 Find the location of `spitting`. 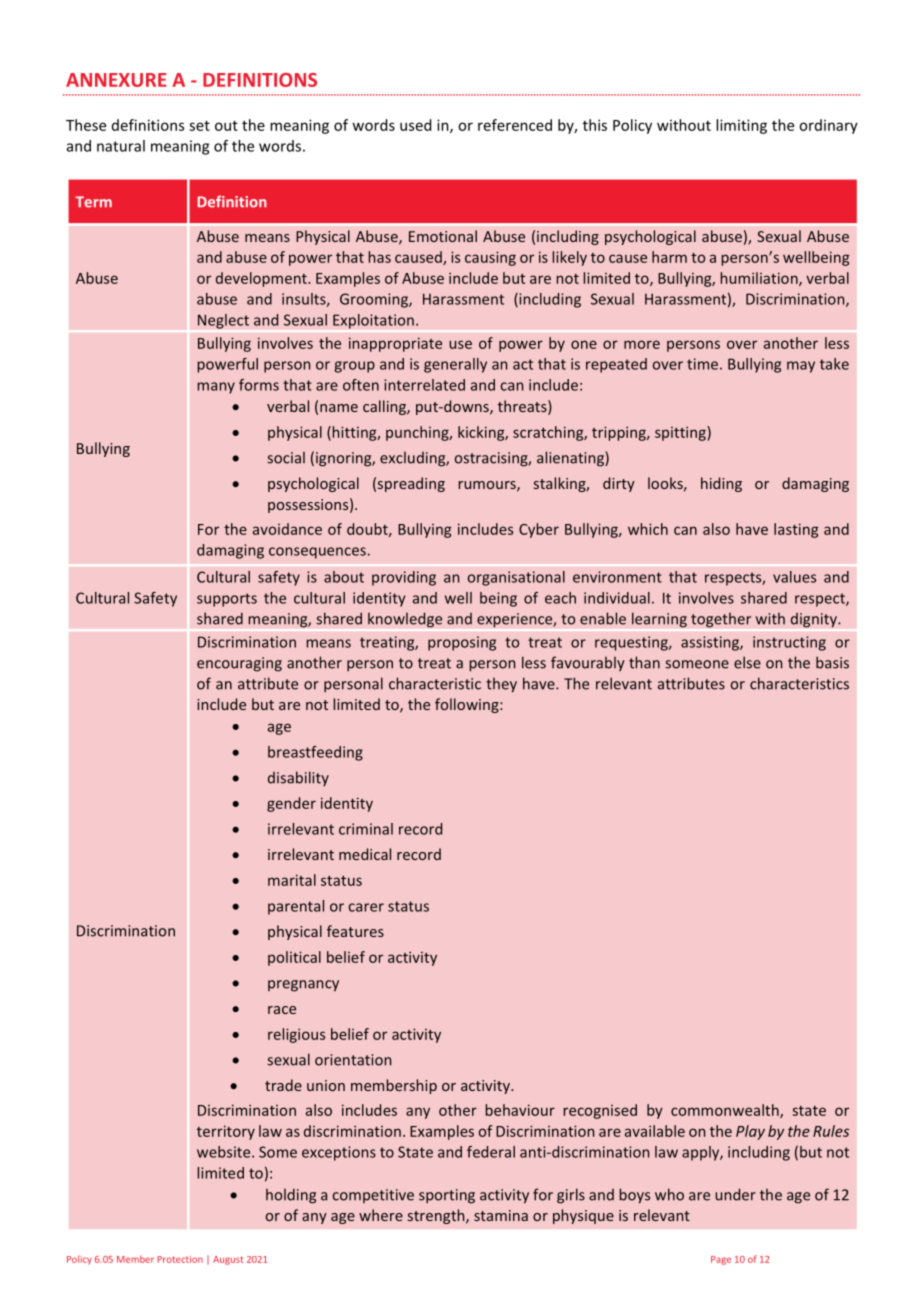

spitting is located at coordinates (681, 433).
